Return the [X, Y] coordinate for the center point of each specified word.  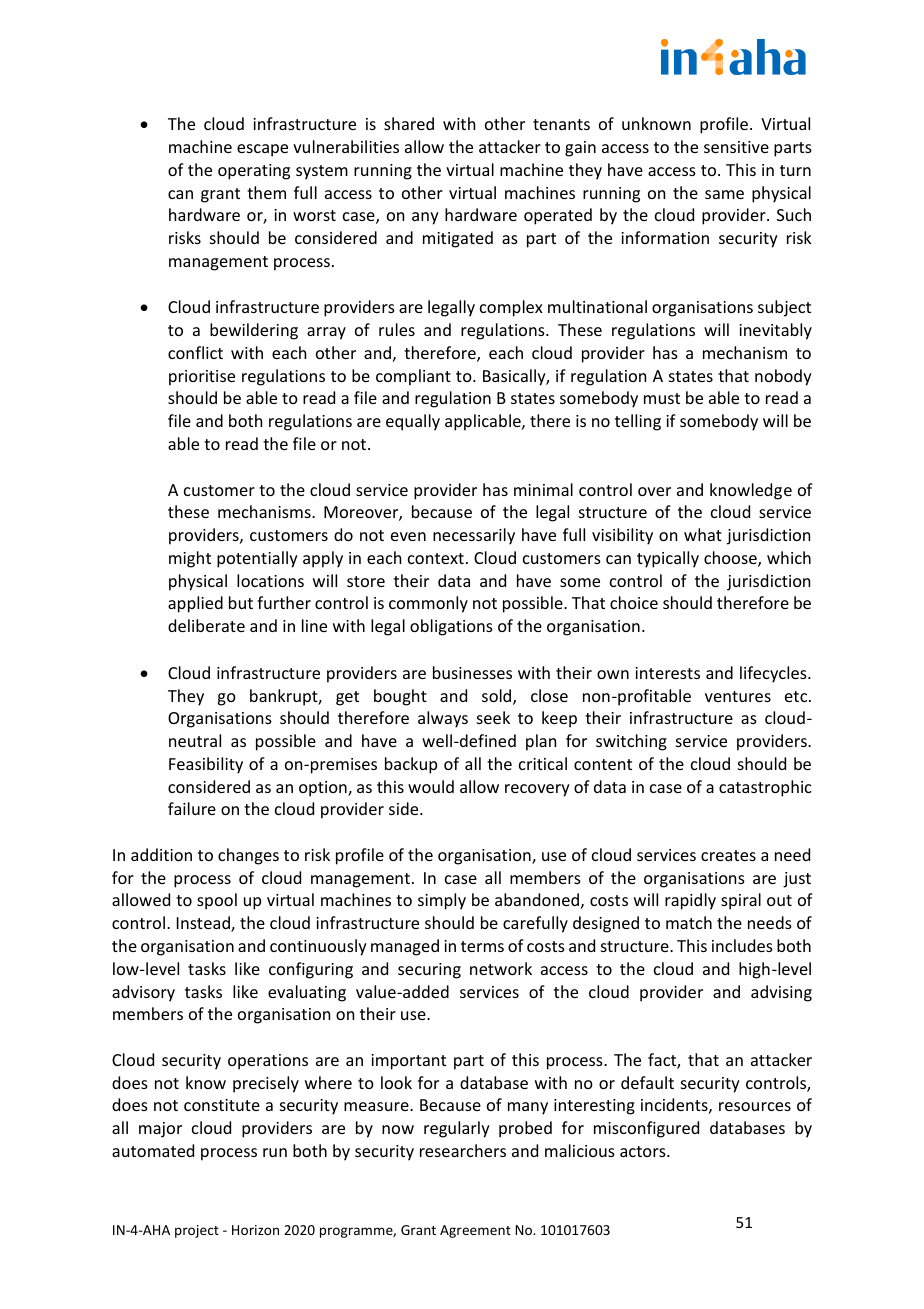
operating [254, 172]
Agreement [475, 1231]
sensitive [736, 147]
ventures [738, 696]
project [197, 1231]
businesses [472, 672]
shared [409, 123]
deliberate [206, 625]
